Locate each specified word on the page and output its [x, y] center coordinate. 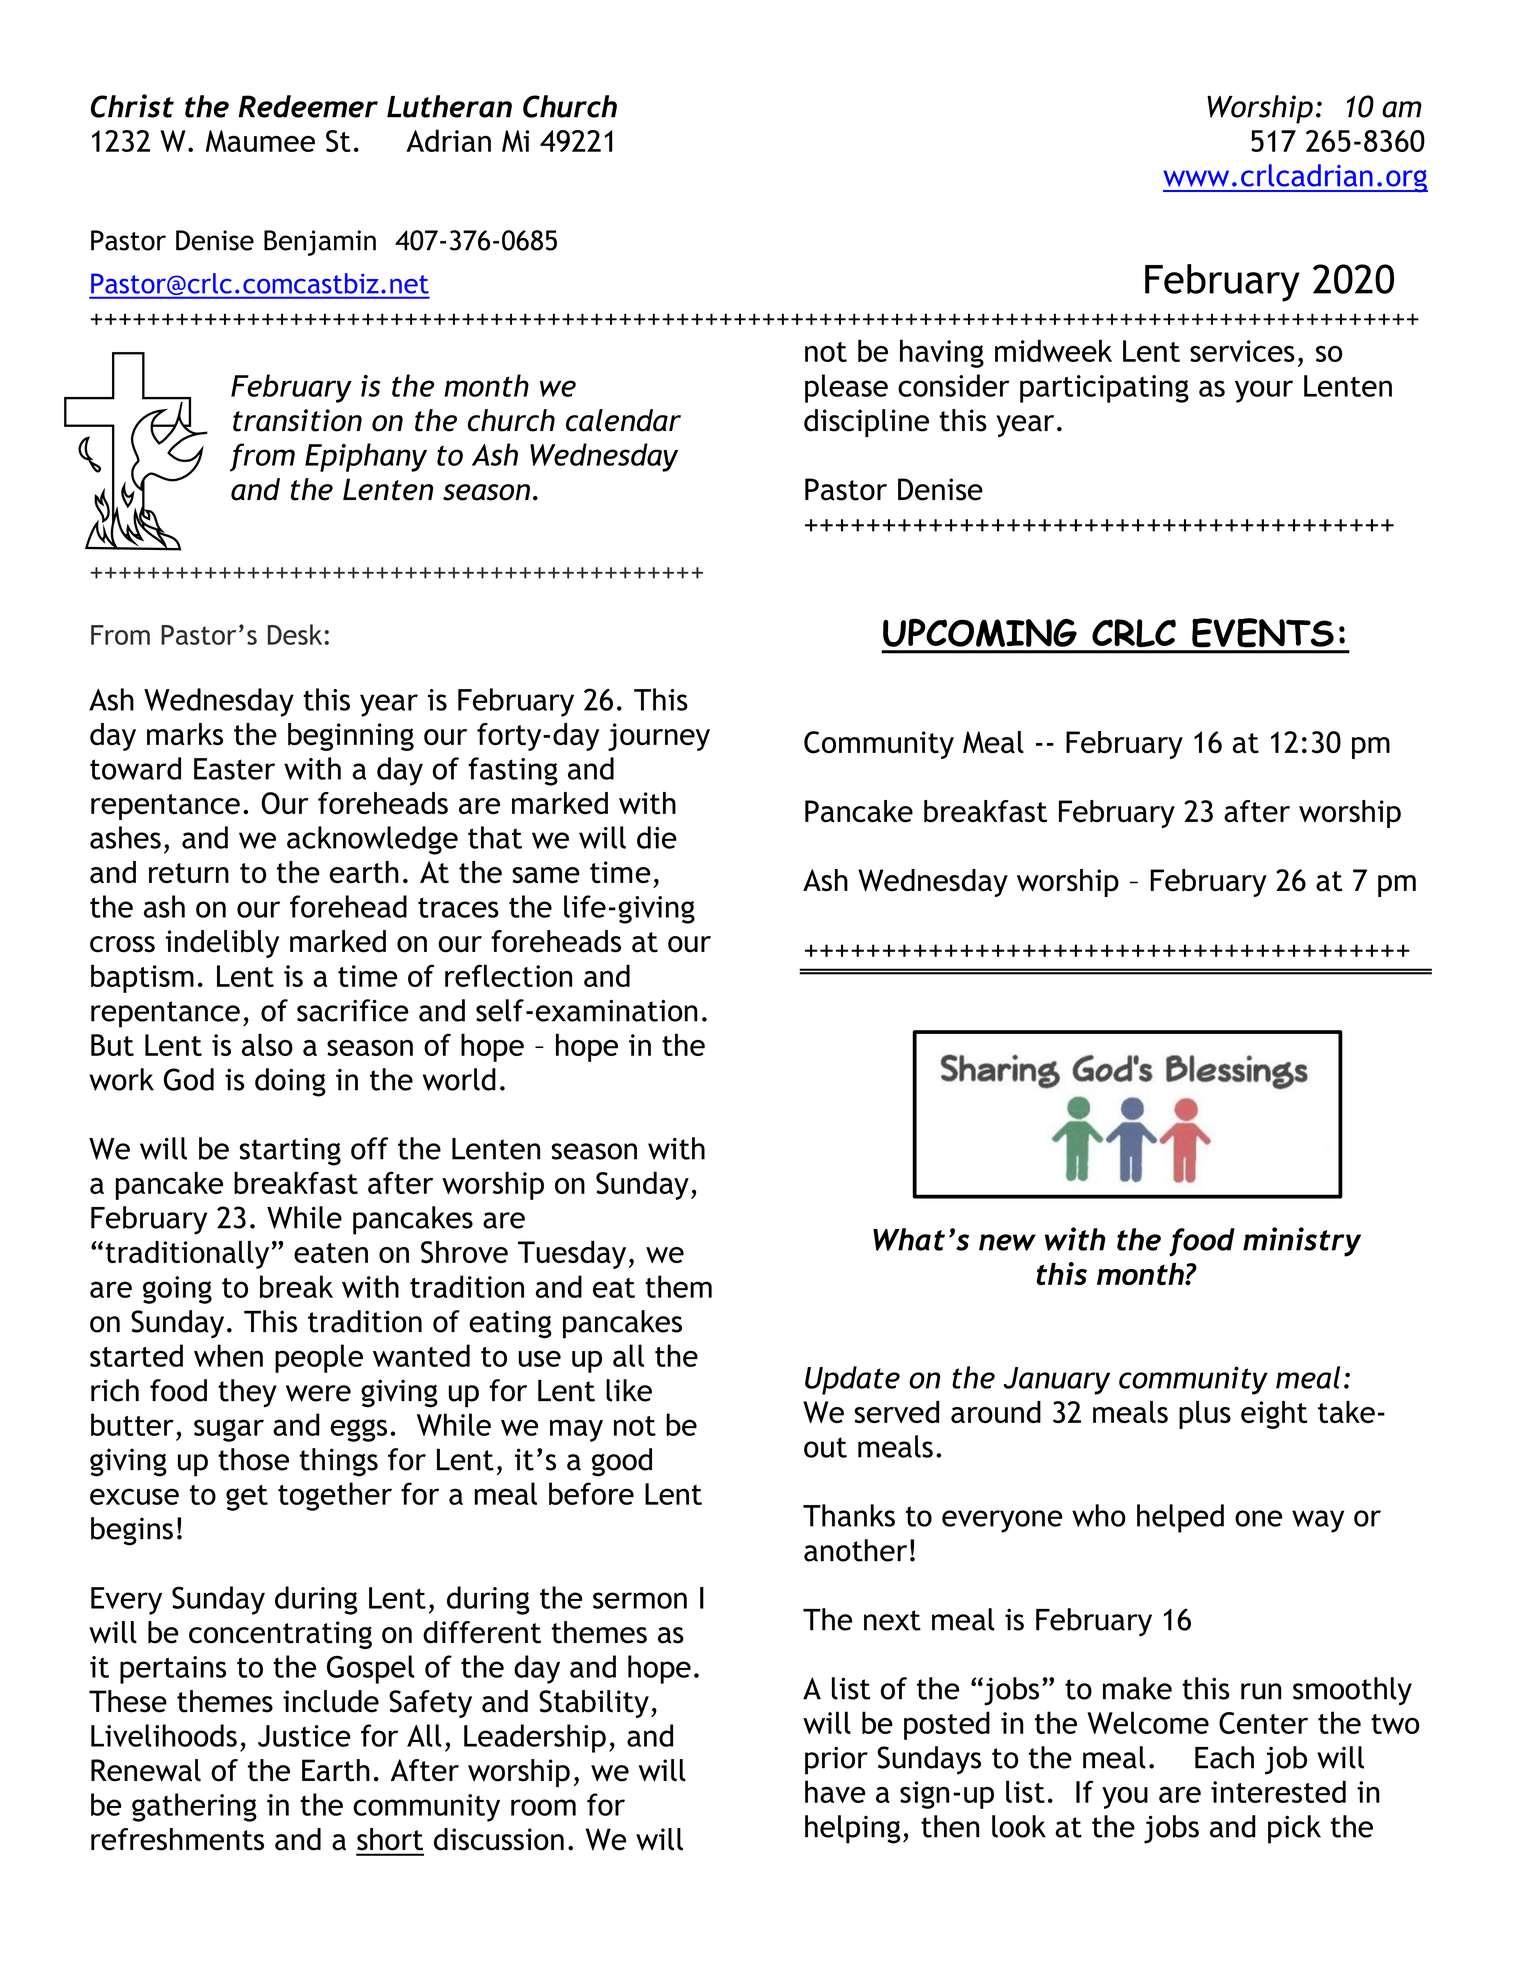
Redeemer [308, 106]
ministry [1302, 1242]
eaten [331, 1253]
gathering [194, 1807]
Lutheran [449, 106]
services [1242, 351]
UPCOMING [980, 633]
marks [185, 734]
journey [659, 737]
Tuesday [572, 1255]
